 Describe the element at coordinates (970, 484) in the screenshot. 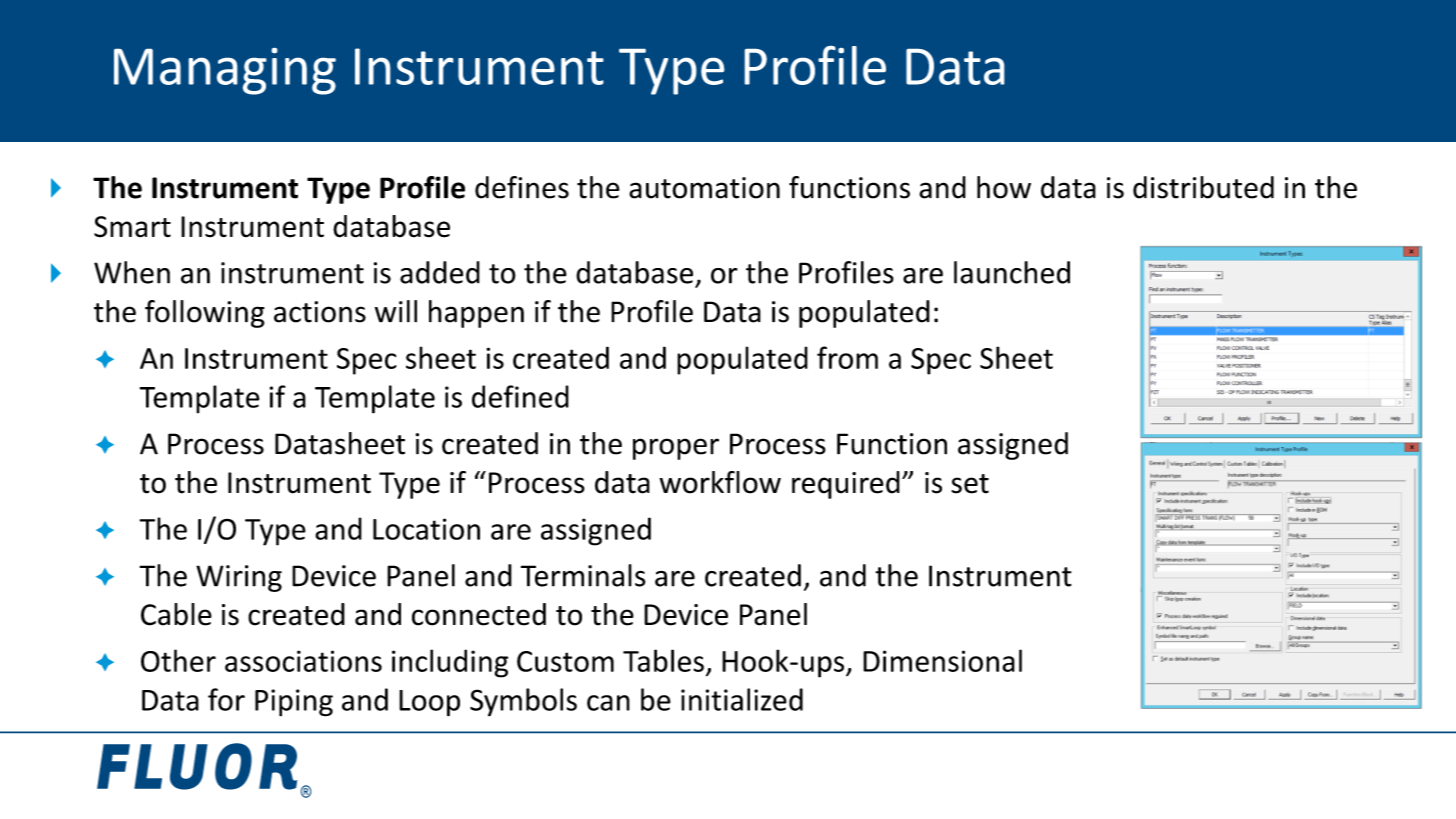

I see `set` at that location.
